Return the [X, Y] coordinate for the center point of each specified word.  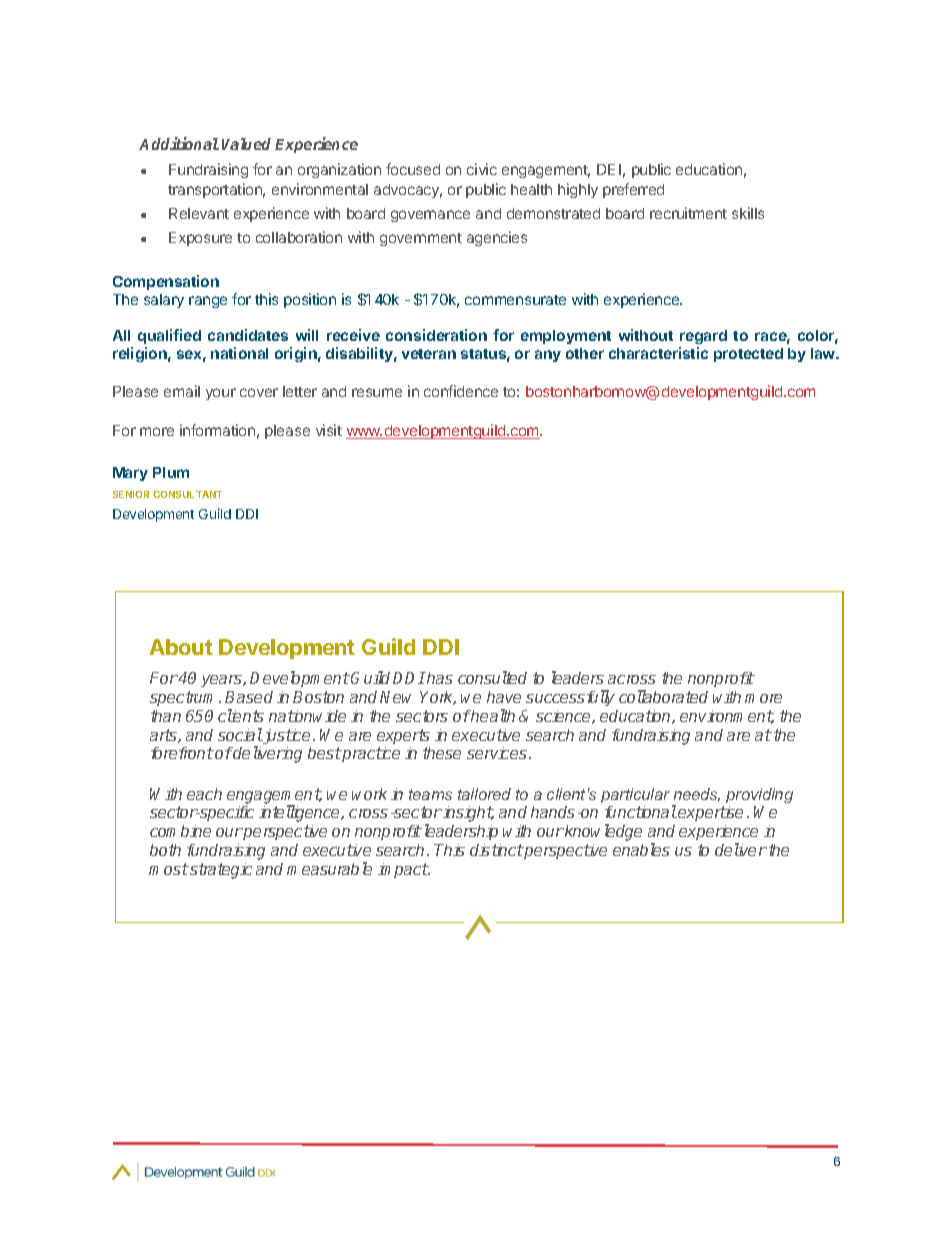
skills [748, 213]
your [221, 394]
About [181, 647]
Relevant [199, 213]
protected [748, 355]
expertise [710, 813]
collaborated [663, 696]
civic [482, 169]
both [165, 850]
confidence [461, 391]
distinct [497, 850]
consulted [492, 677]
